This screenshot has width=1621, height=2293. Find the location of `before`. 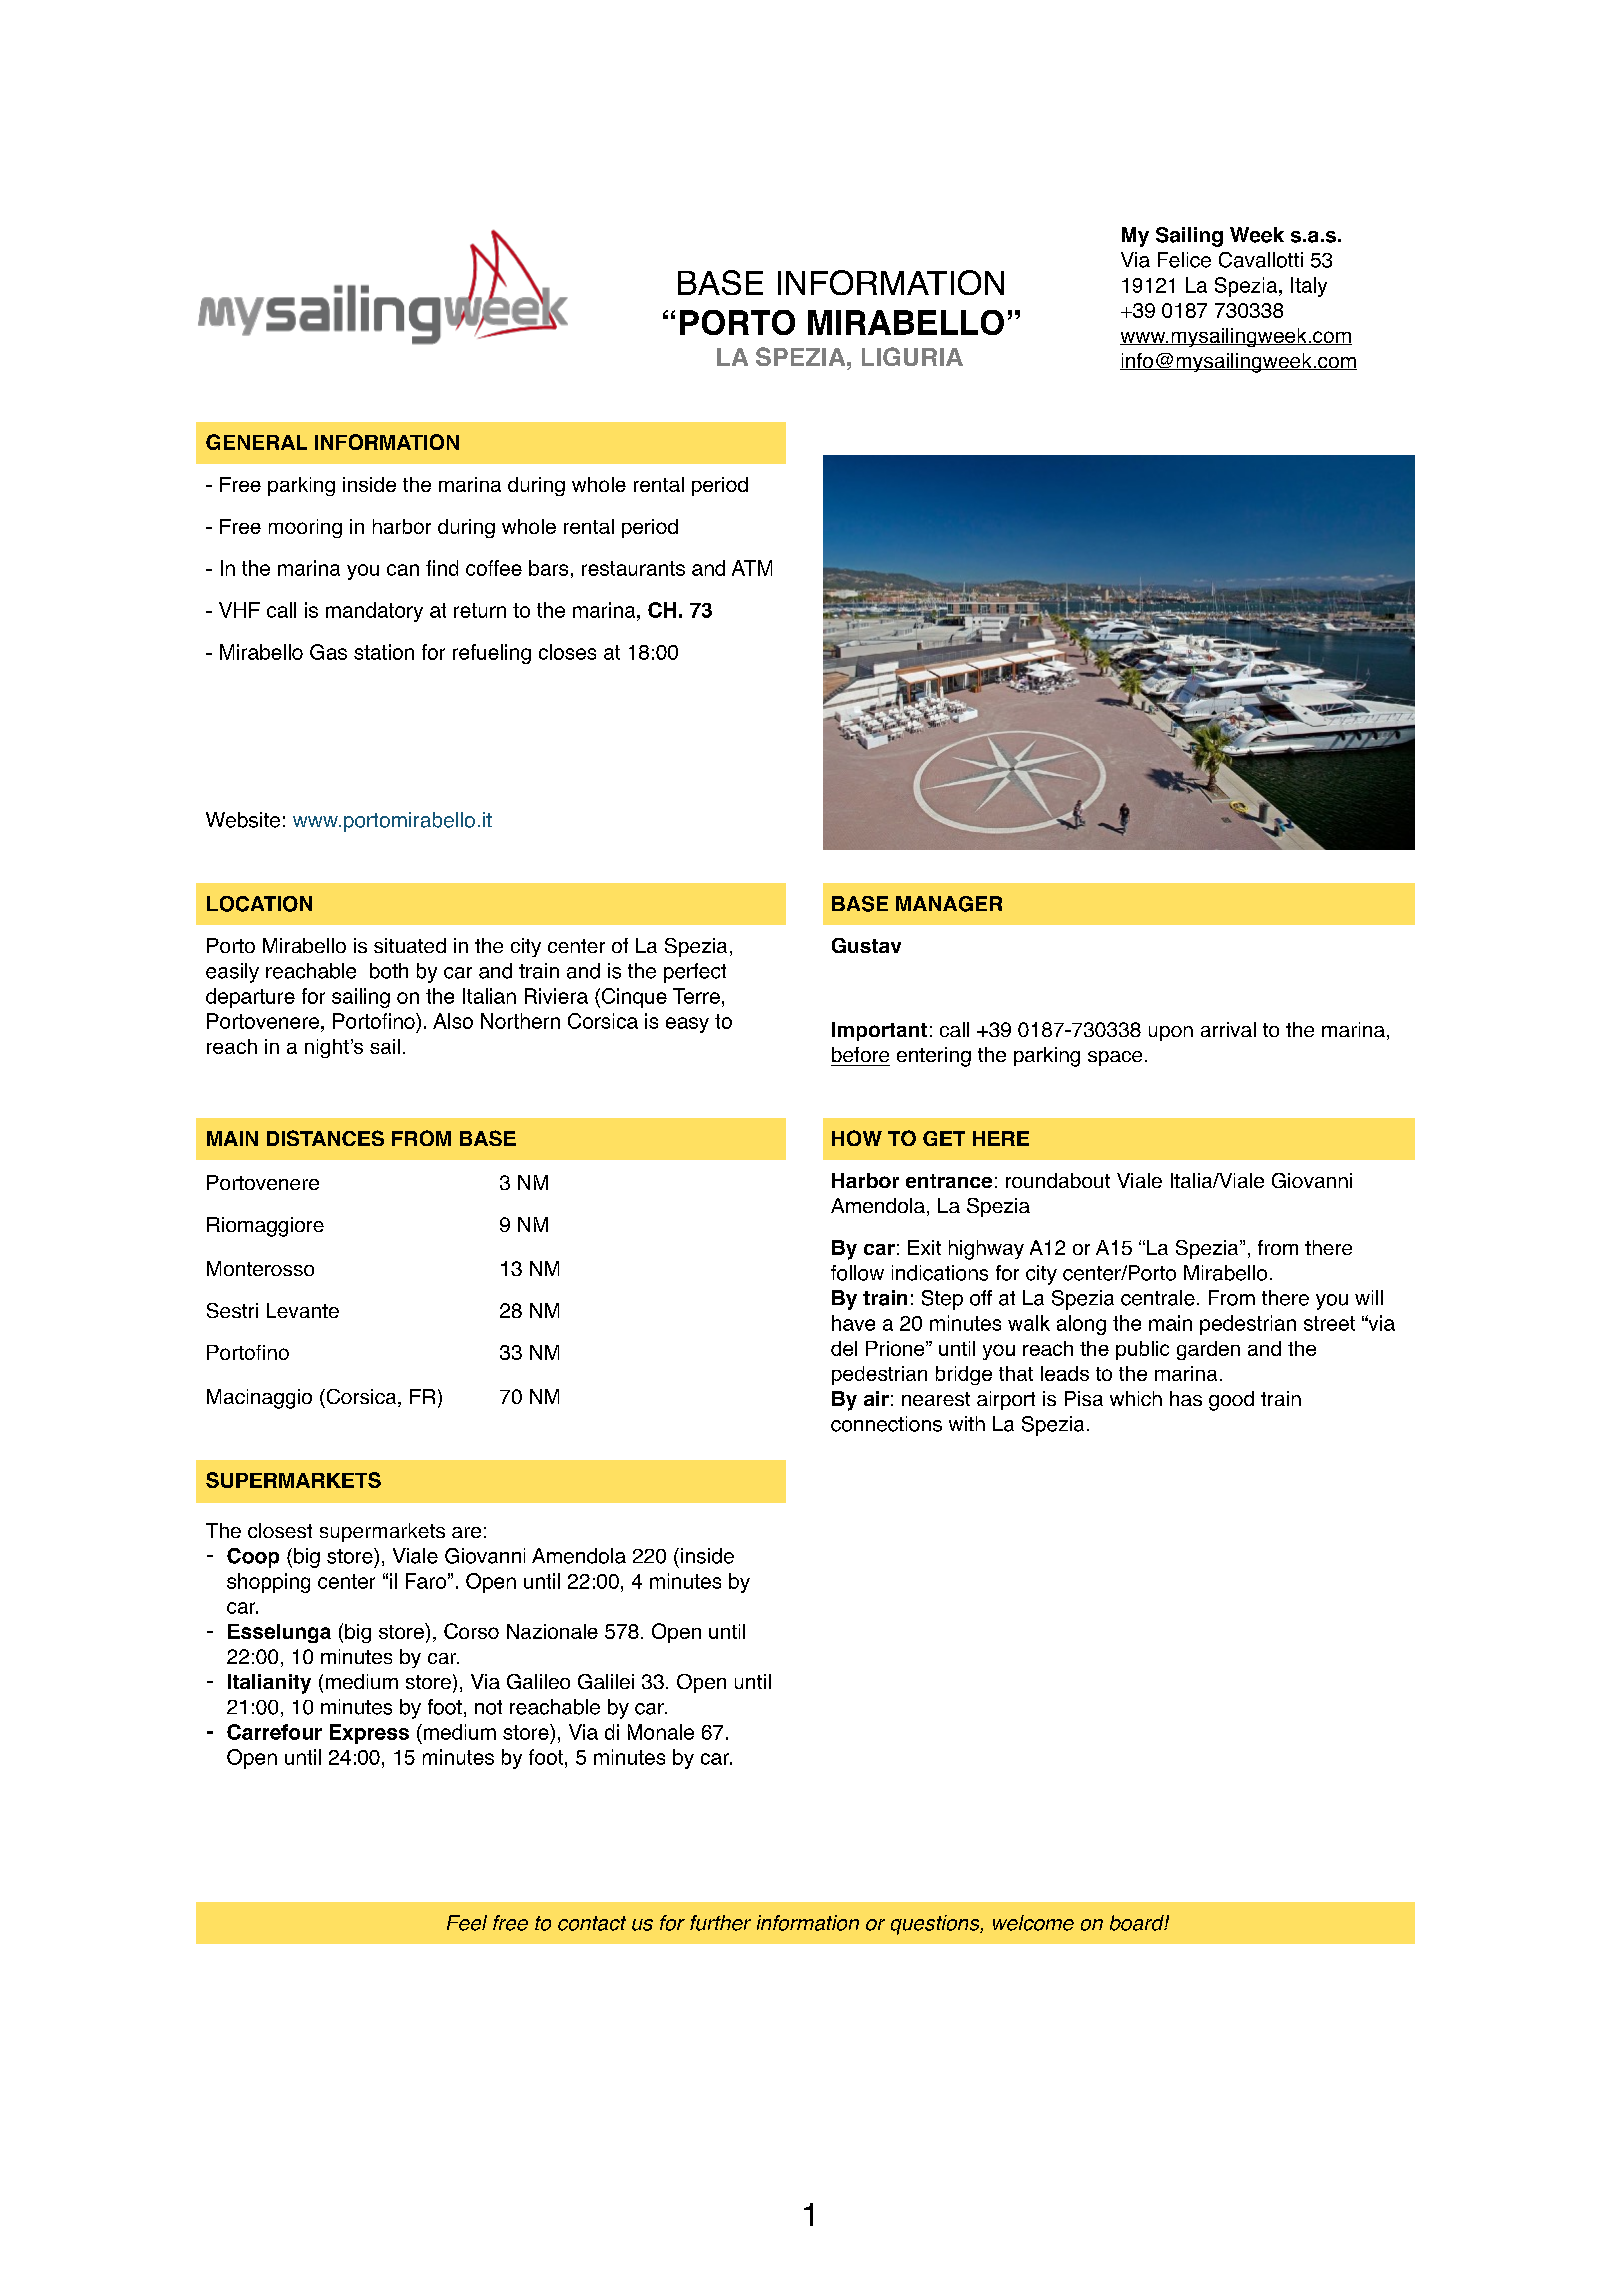

before is located at coordinates (860, 1054).
